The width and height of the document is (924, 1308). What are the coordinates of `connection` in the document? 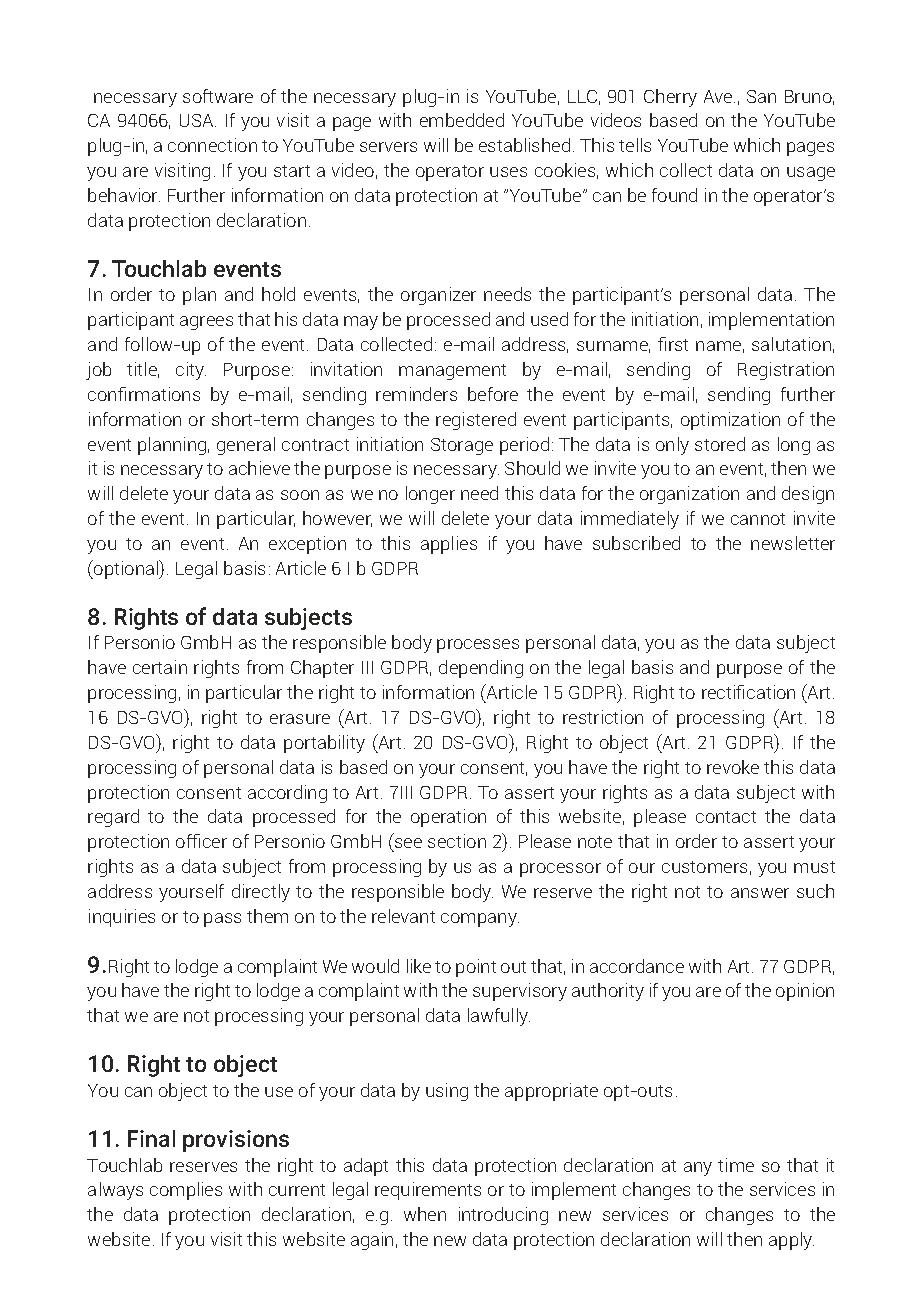 It's located at (212, 145).
